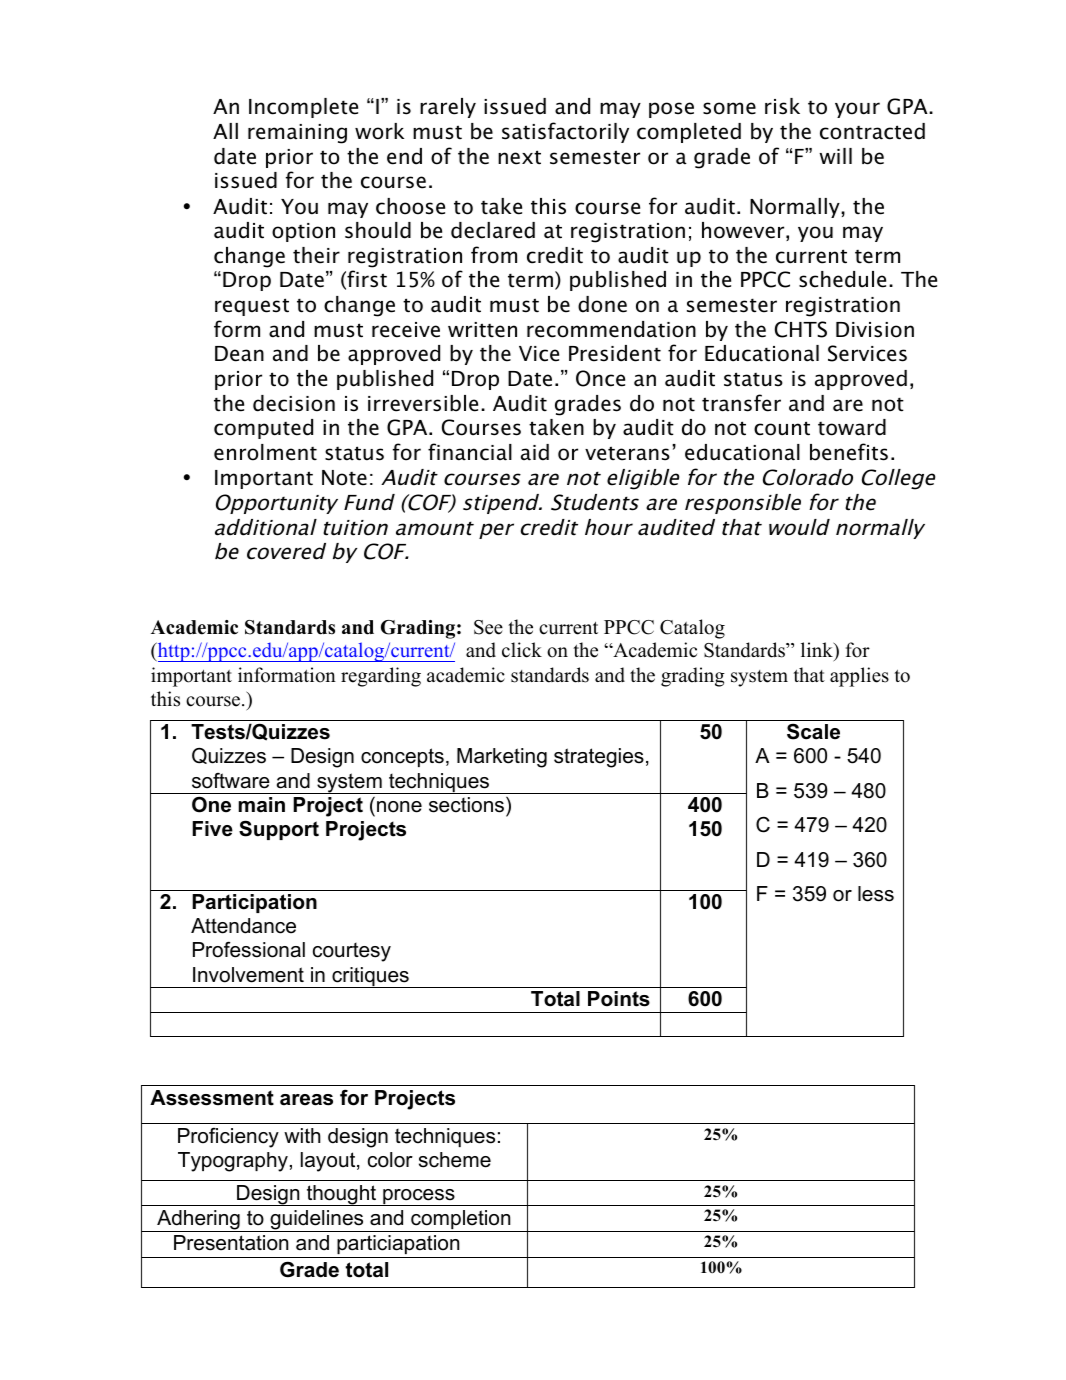 This image has width=1066, height=1380. What do you see at coordinates (317, 1221) in the image?
I see `guidelines` at bounding box center [317, 1221].
